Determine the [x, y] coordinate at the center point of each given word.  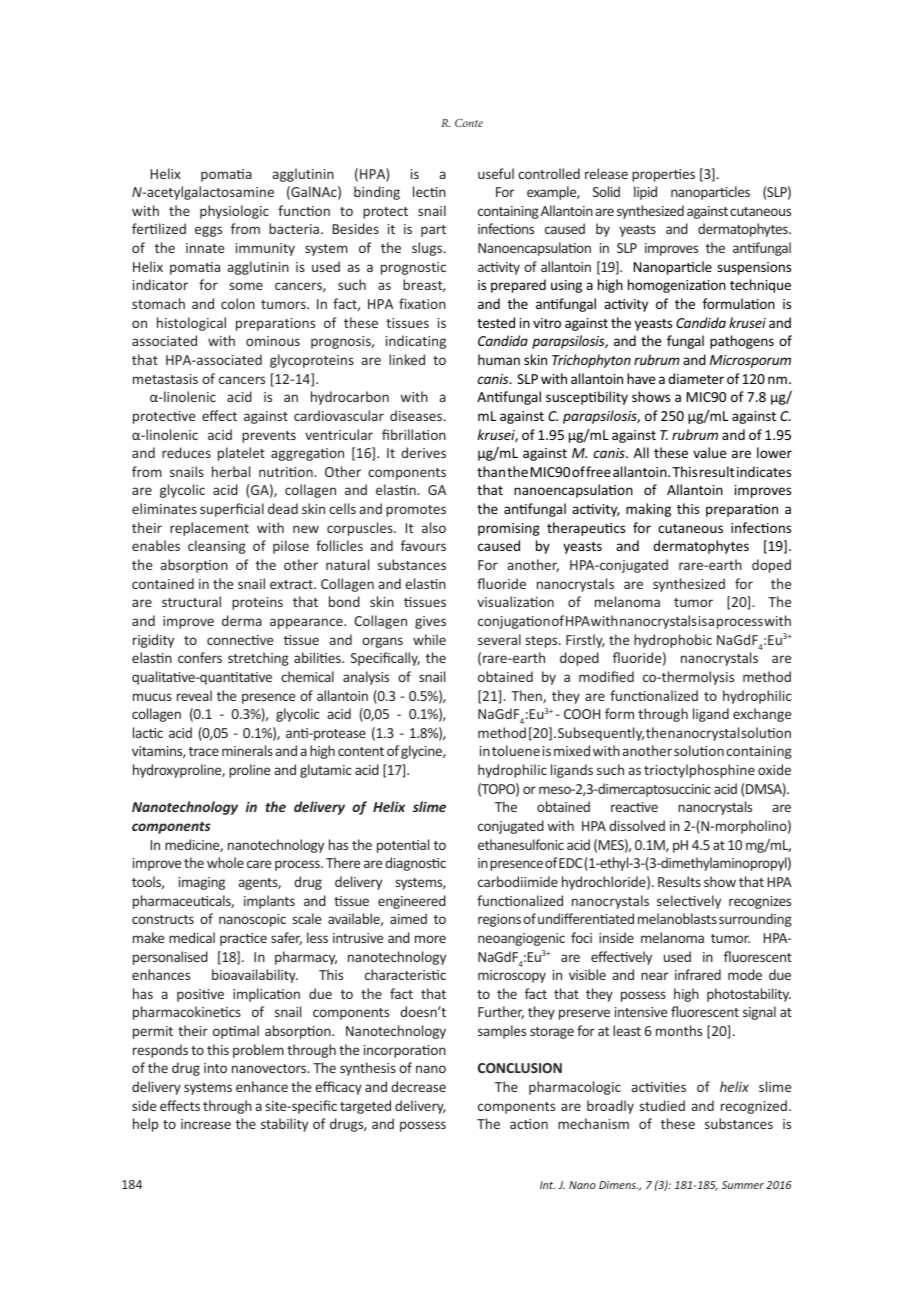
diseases [417, 415]
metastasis [165, 379]
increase [206, 1124]
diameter [696, 378]
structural [191, 601]
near [654, 976]
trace [204, 751]
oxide [774, 769]
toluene [516, 750]
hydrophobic [673, 641]
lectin [429, 191]
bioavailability [255, 976]
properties [663, 175]
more [430, 939]
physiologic [234, 212]
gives [430, 622]
